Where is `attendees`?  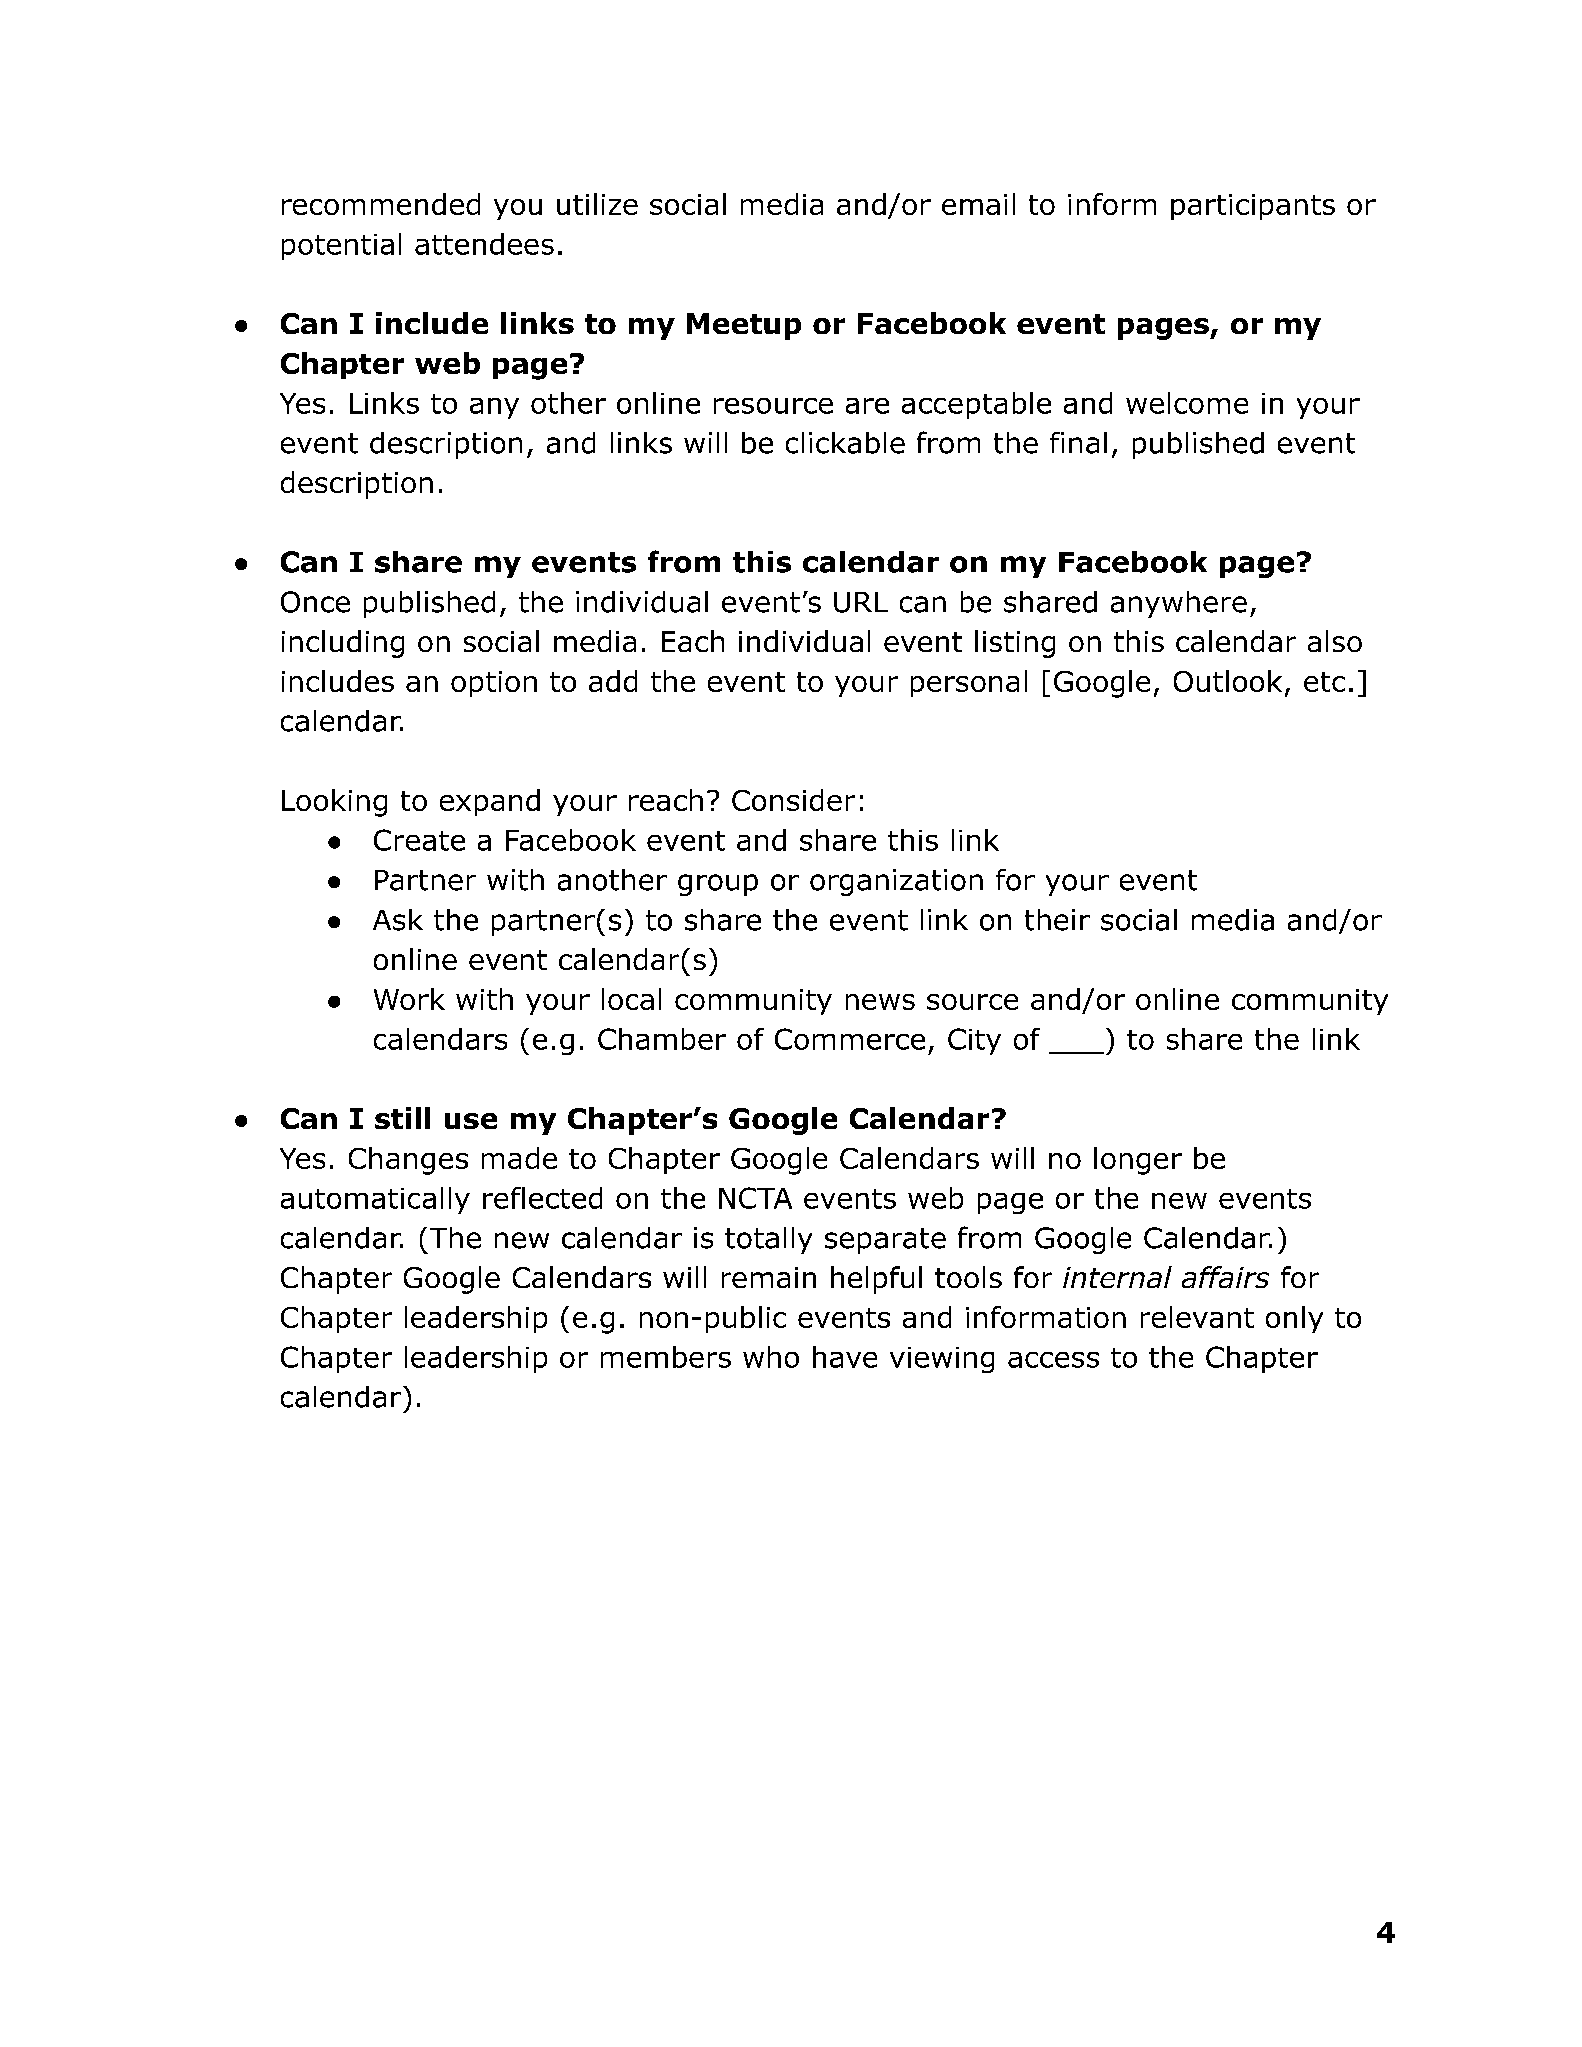
attendees is located at coordinates (484, 244).
